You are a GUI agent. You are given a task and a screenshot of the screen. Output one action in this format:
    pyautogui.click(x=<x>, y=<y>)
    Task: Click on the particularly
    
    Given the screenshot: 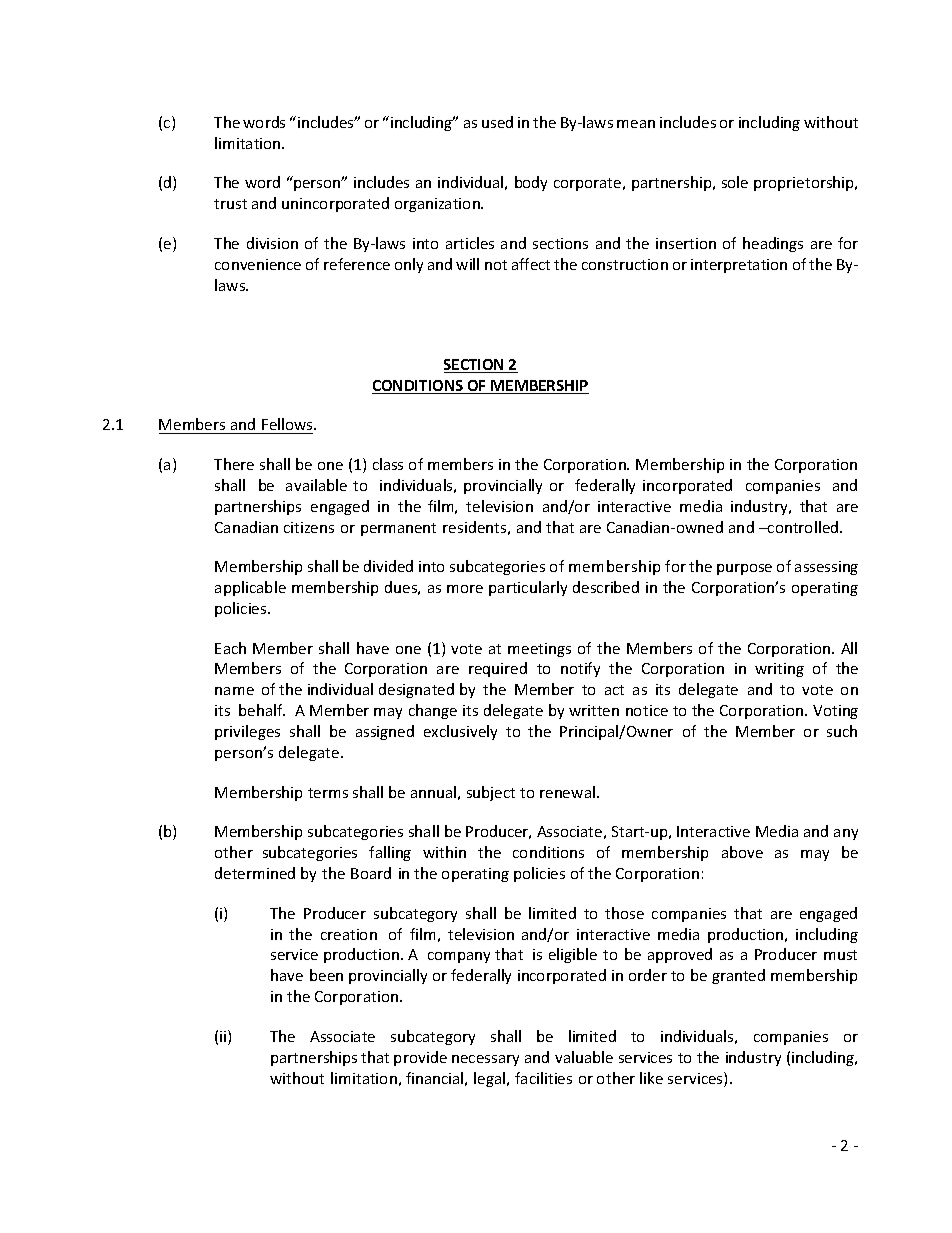 What is the action you would take?
    pyautogui.click(x=528, y=588)
